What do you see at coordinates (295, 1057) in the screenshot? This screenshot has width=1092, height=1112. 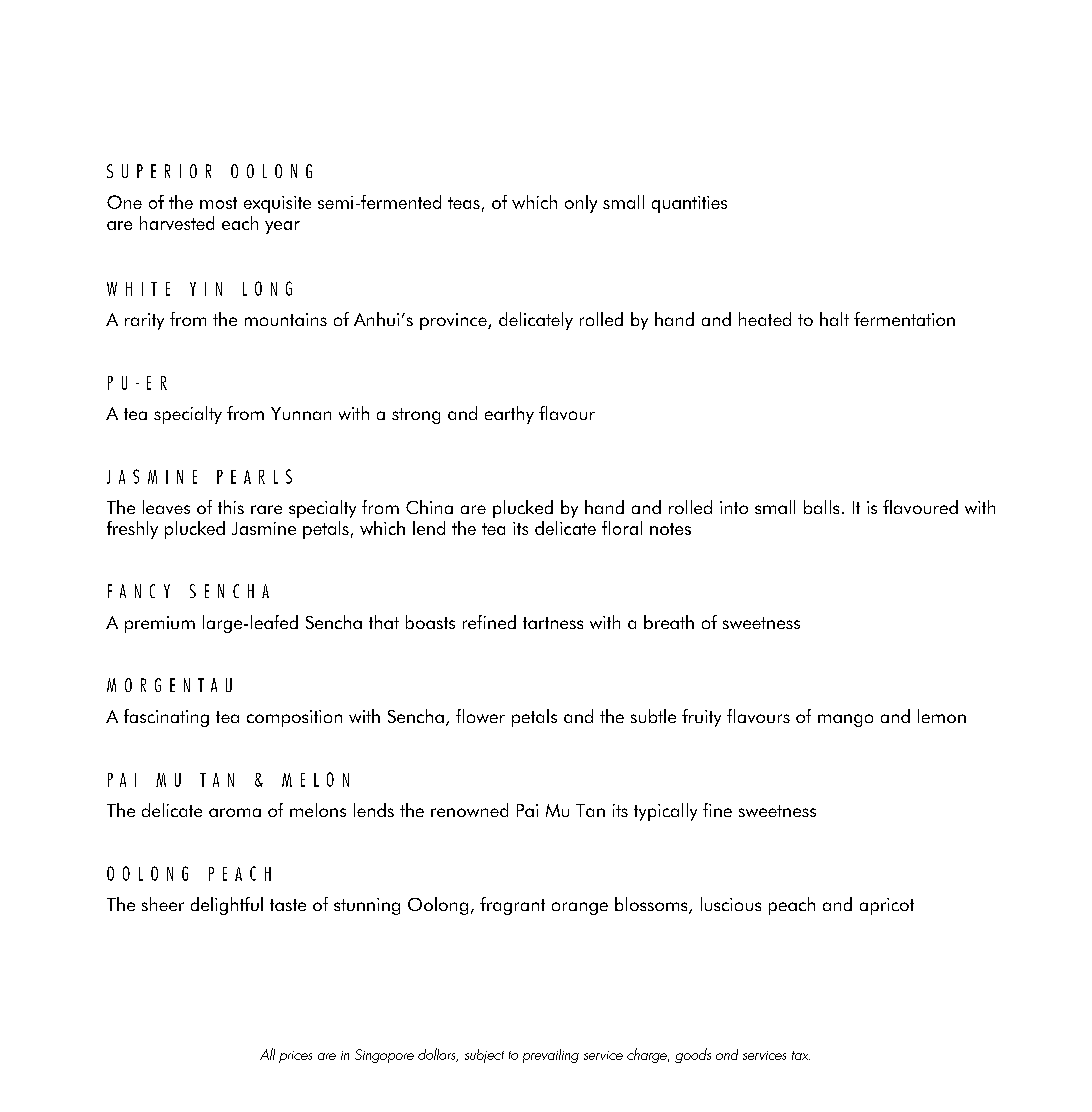 I see `prices` at bounding box center [295, 1057].
